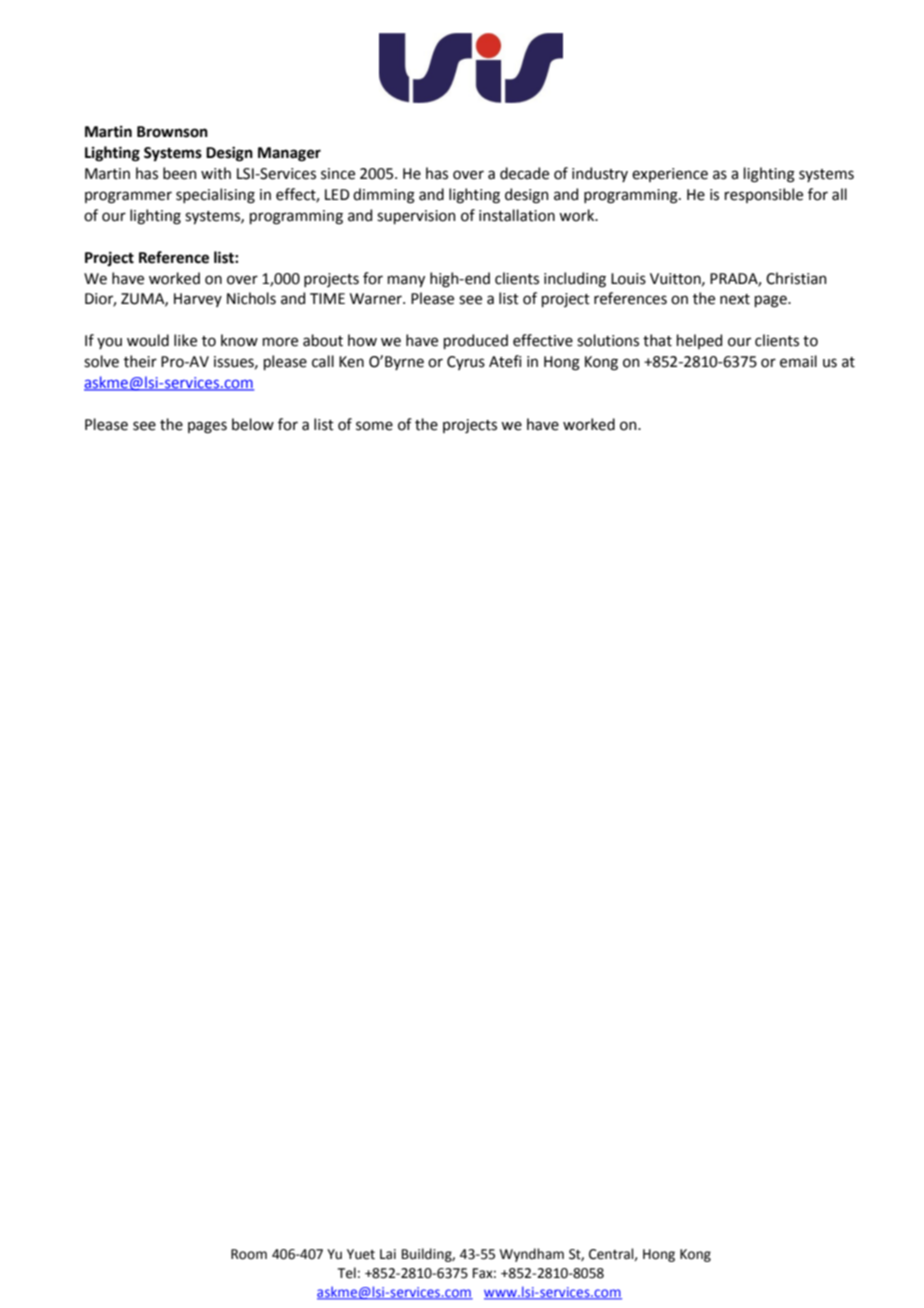 This screenshot has height=1308, width=924. I want to click on Lai, so click(388, 1254).
